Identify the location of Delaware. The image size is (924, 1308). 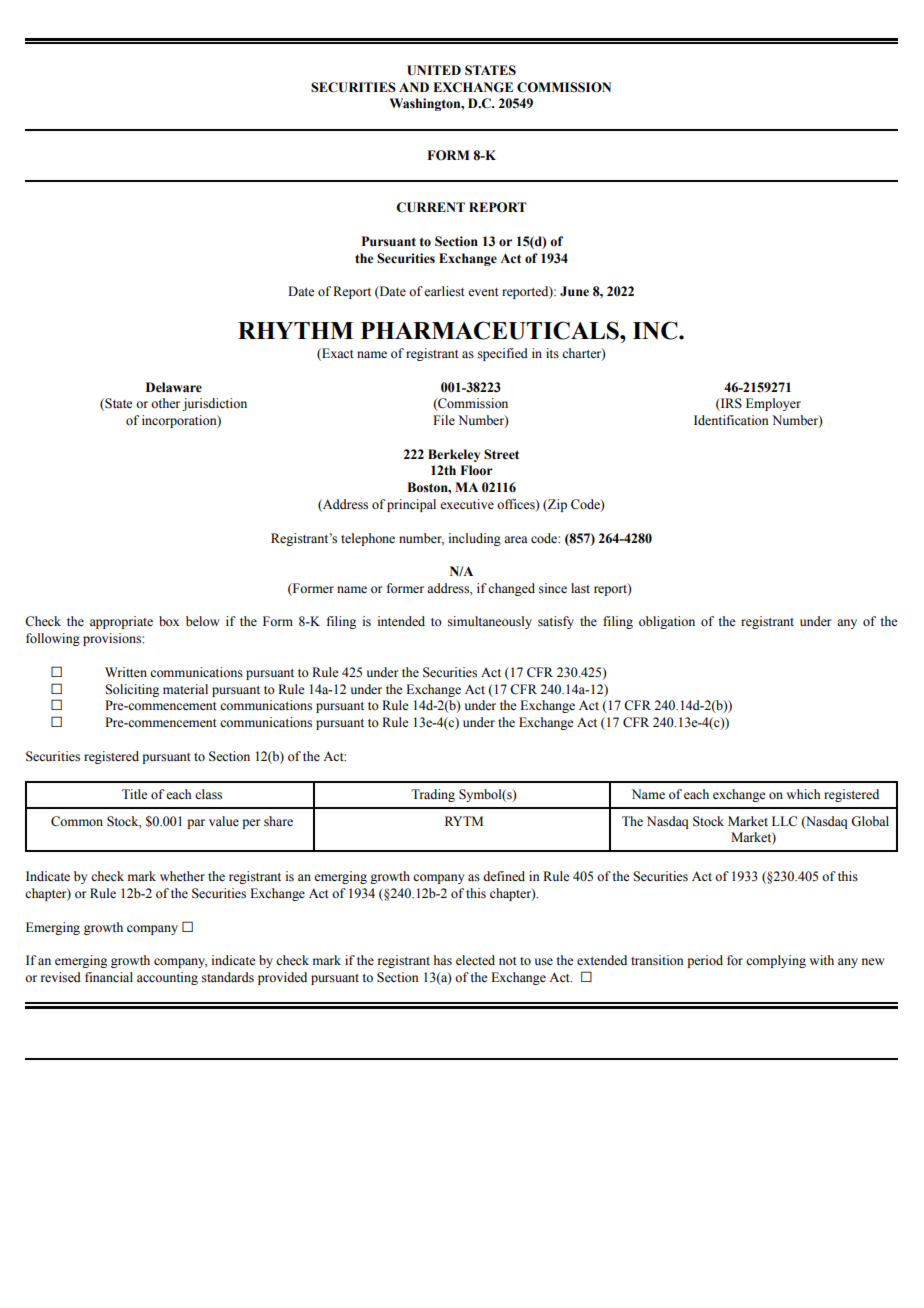
(174, 387).
